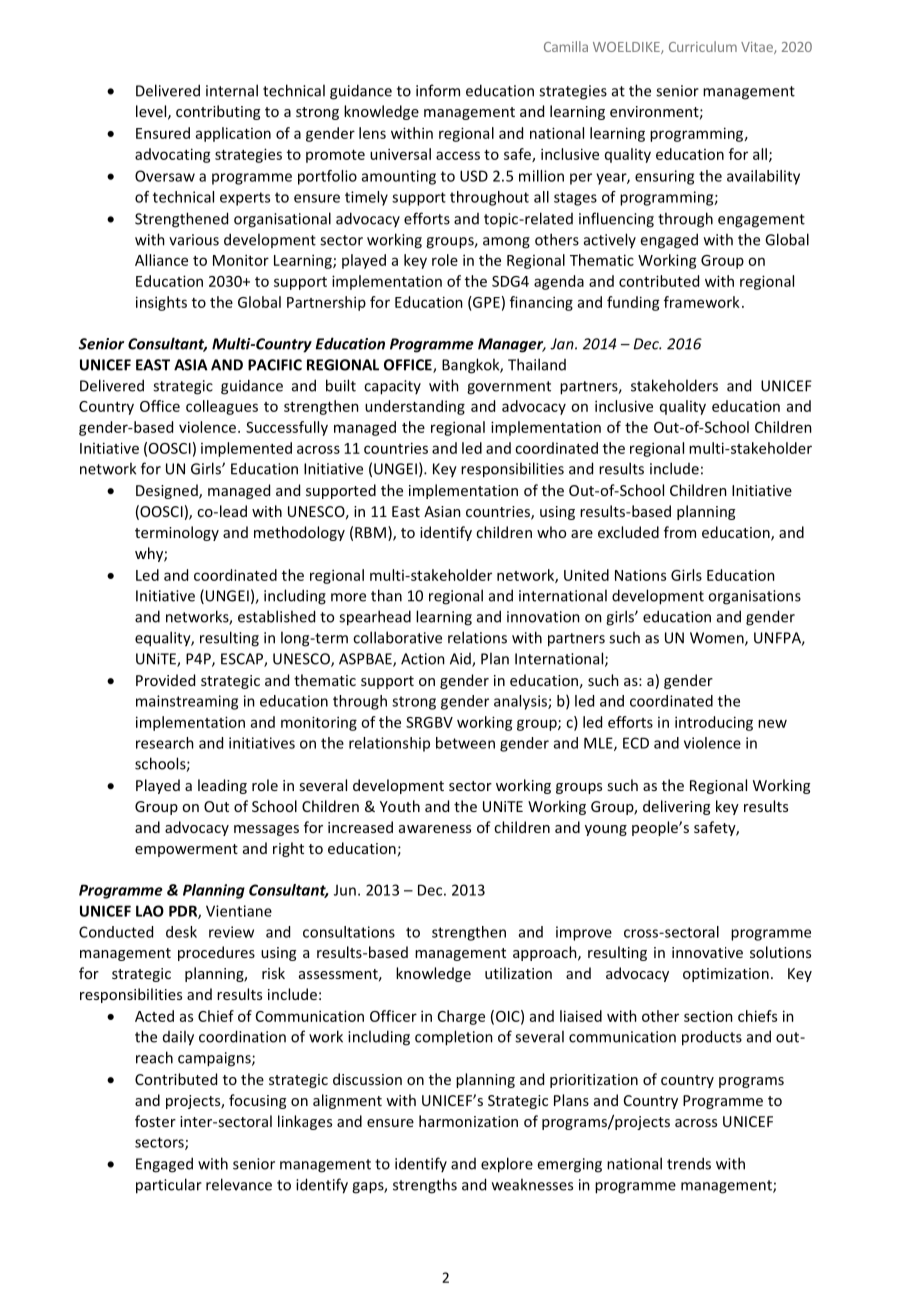 The height and width of the page is (1308, 924). I want to click on Provided, so click(165, 680).
